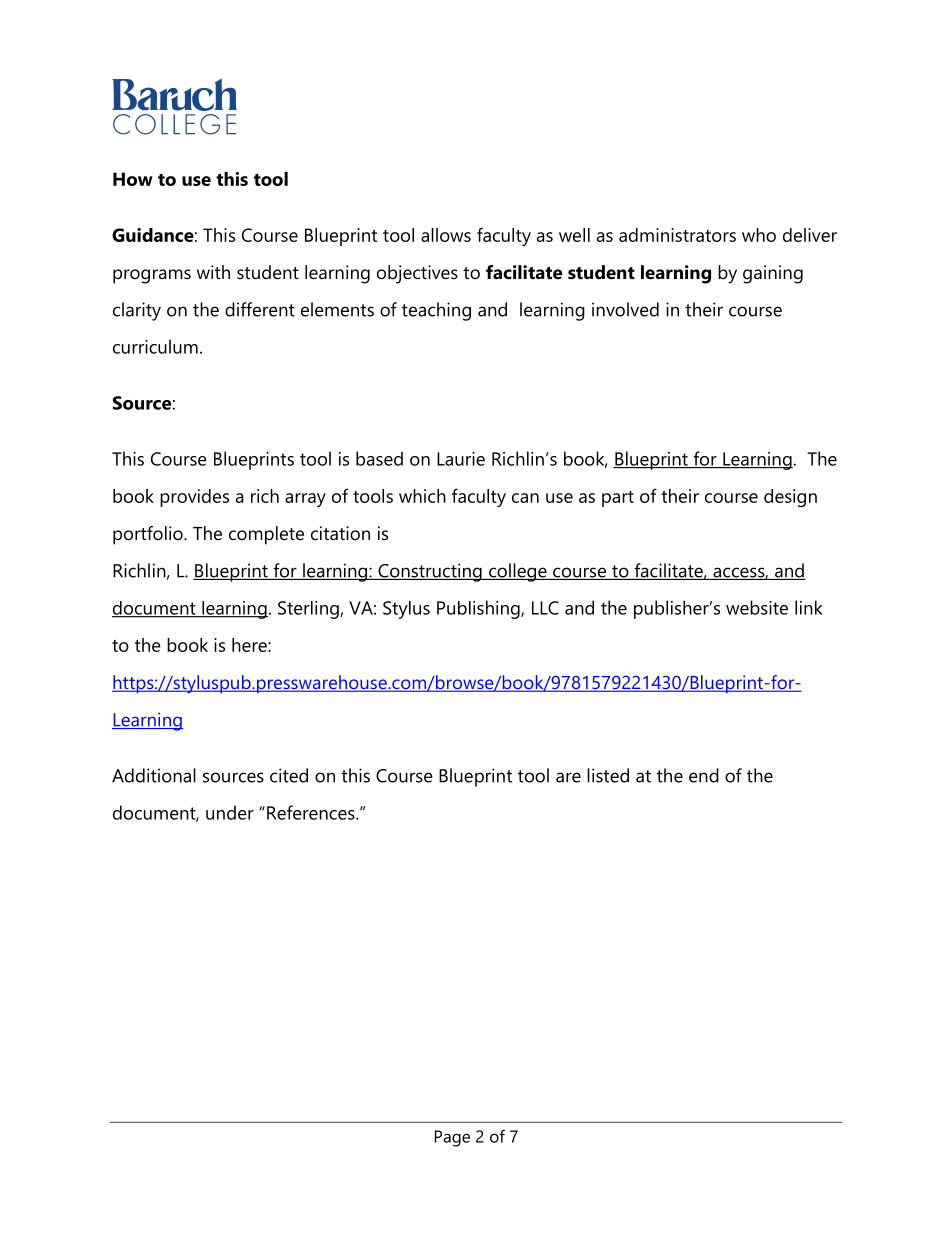  I want to click on References, so click(312, 812).
